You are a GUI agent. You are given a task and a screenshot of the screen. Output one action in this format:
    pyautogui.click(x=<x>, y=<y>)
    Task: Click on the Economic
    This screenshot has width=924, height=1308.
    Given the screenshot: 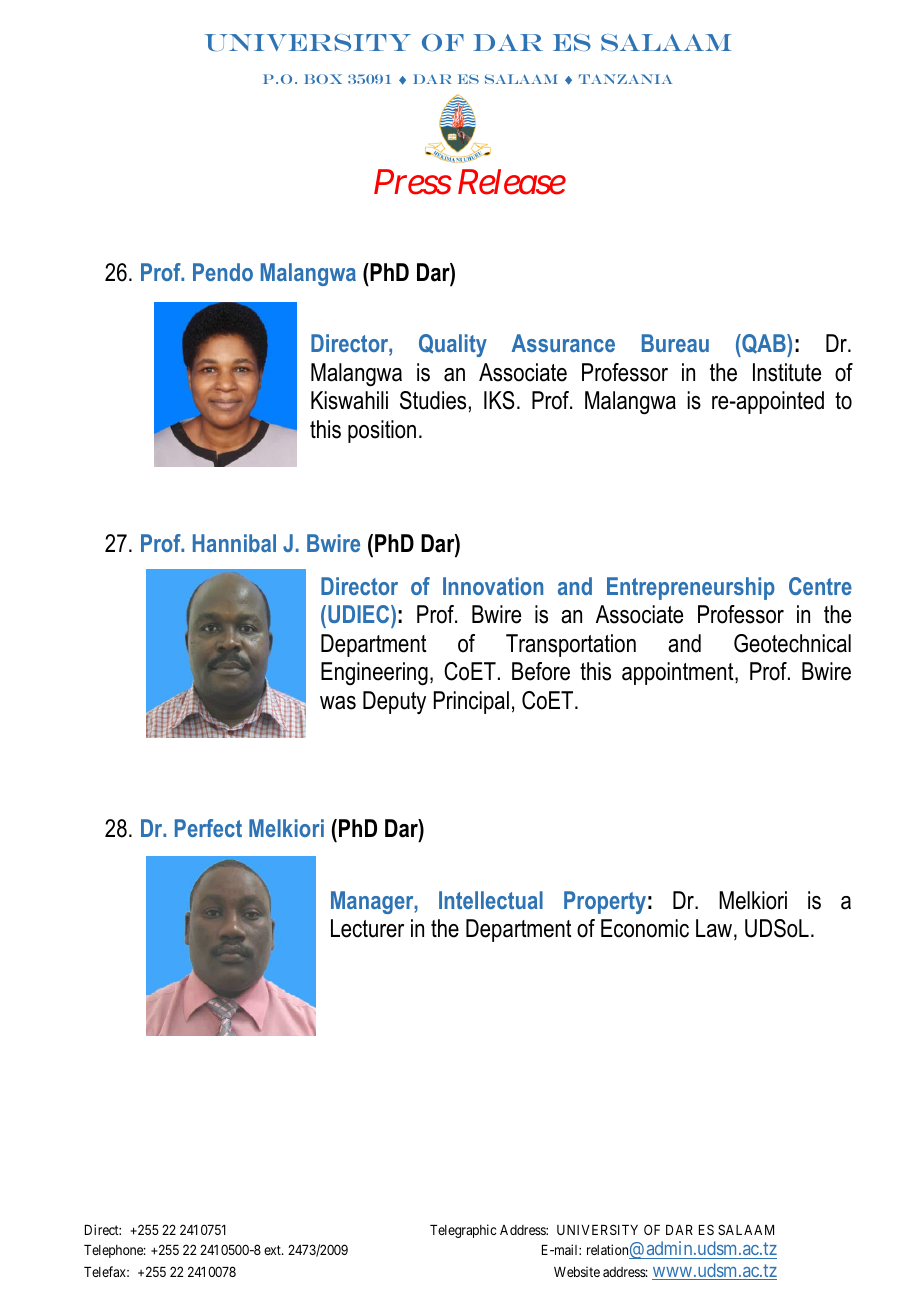 What is the action you would take?
    pyautogui.click(x=645, y=928)
